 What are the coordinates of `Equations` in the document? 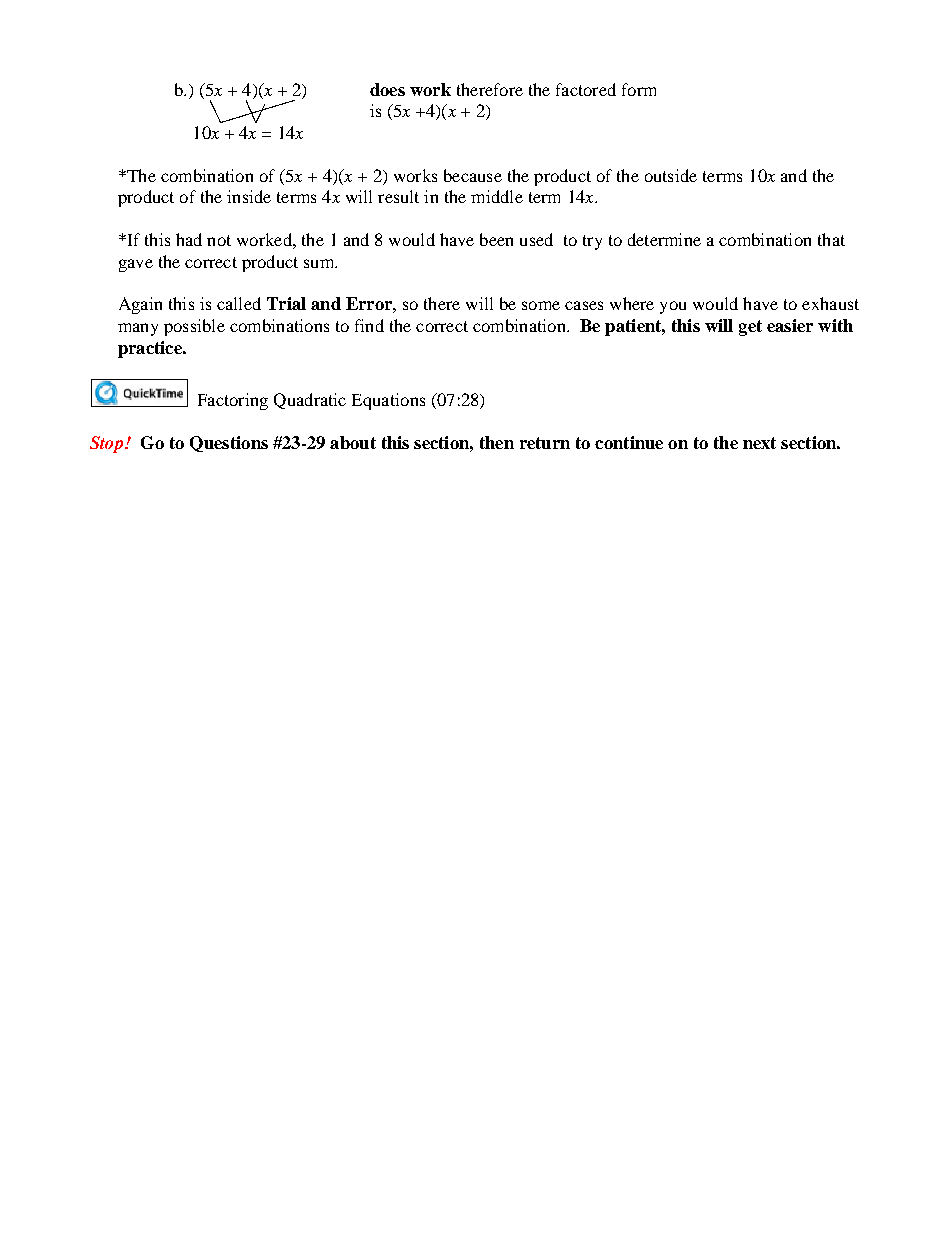 It's located at (388, 401).
